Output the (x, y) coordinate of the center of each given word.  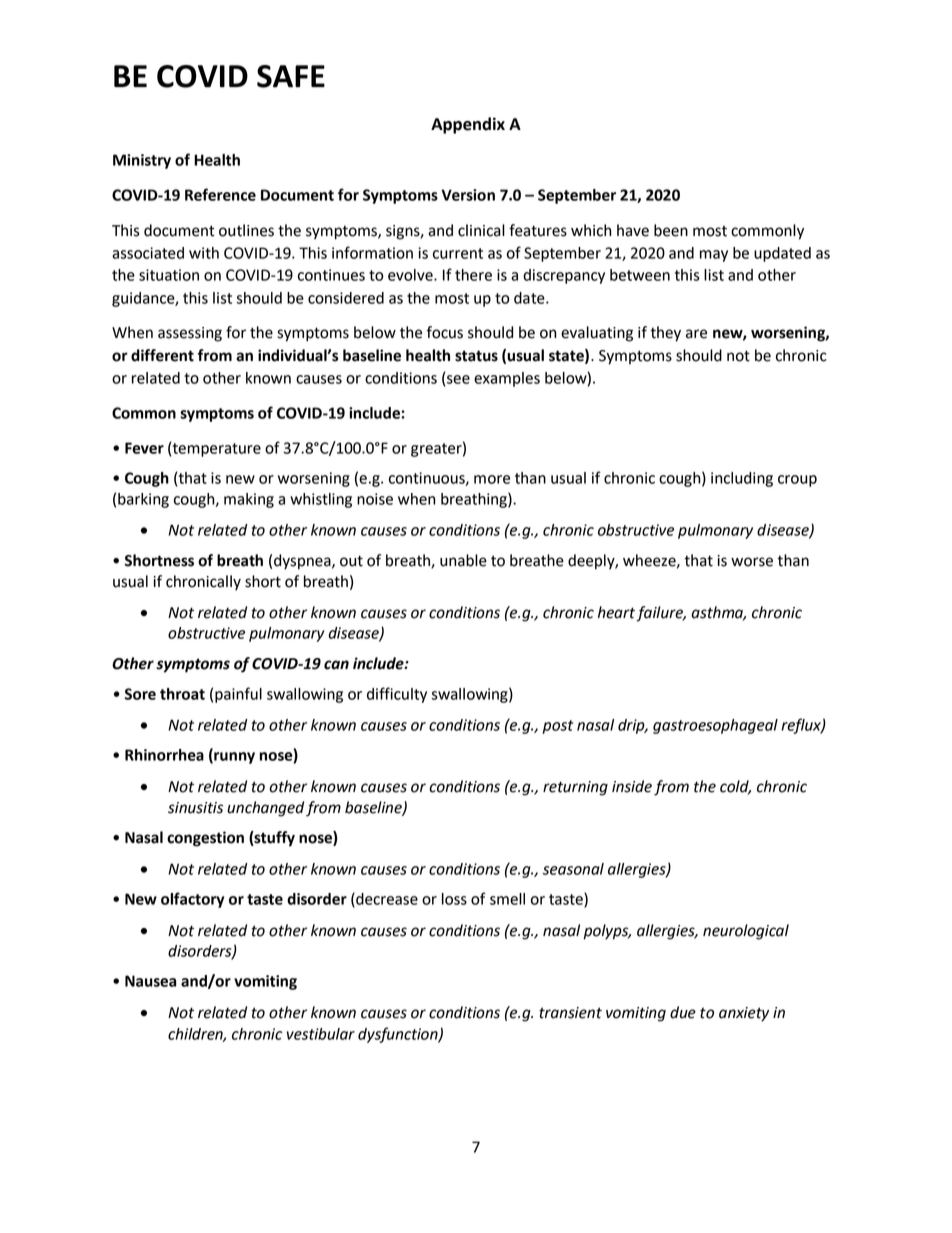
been (671, 230)
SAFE (291, 76)
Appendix (468, 125)
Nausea (150, 981)
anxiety (744, 1014)
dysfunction (399, 1035)
